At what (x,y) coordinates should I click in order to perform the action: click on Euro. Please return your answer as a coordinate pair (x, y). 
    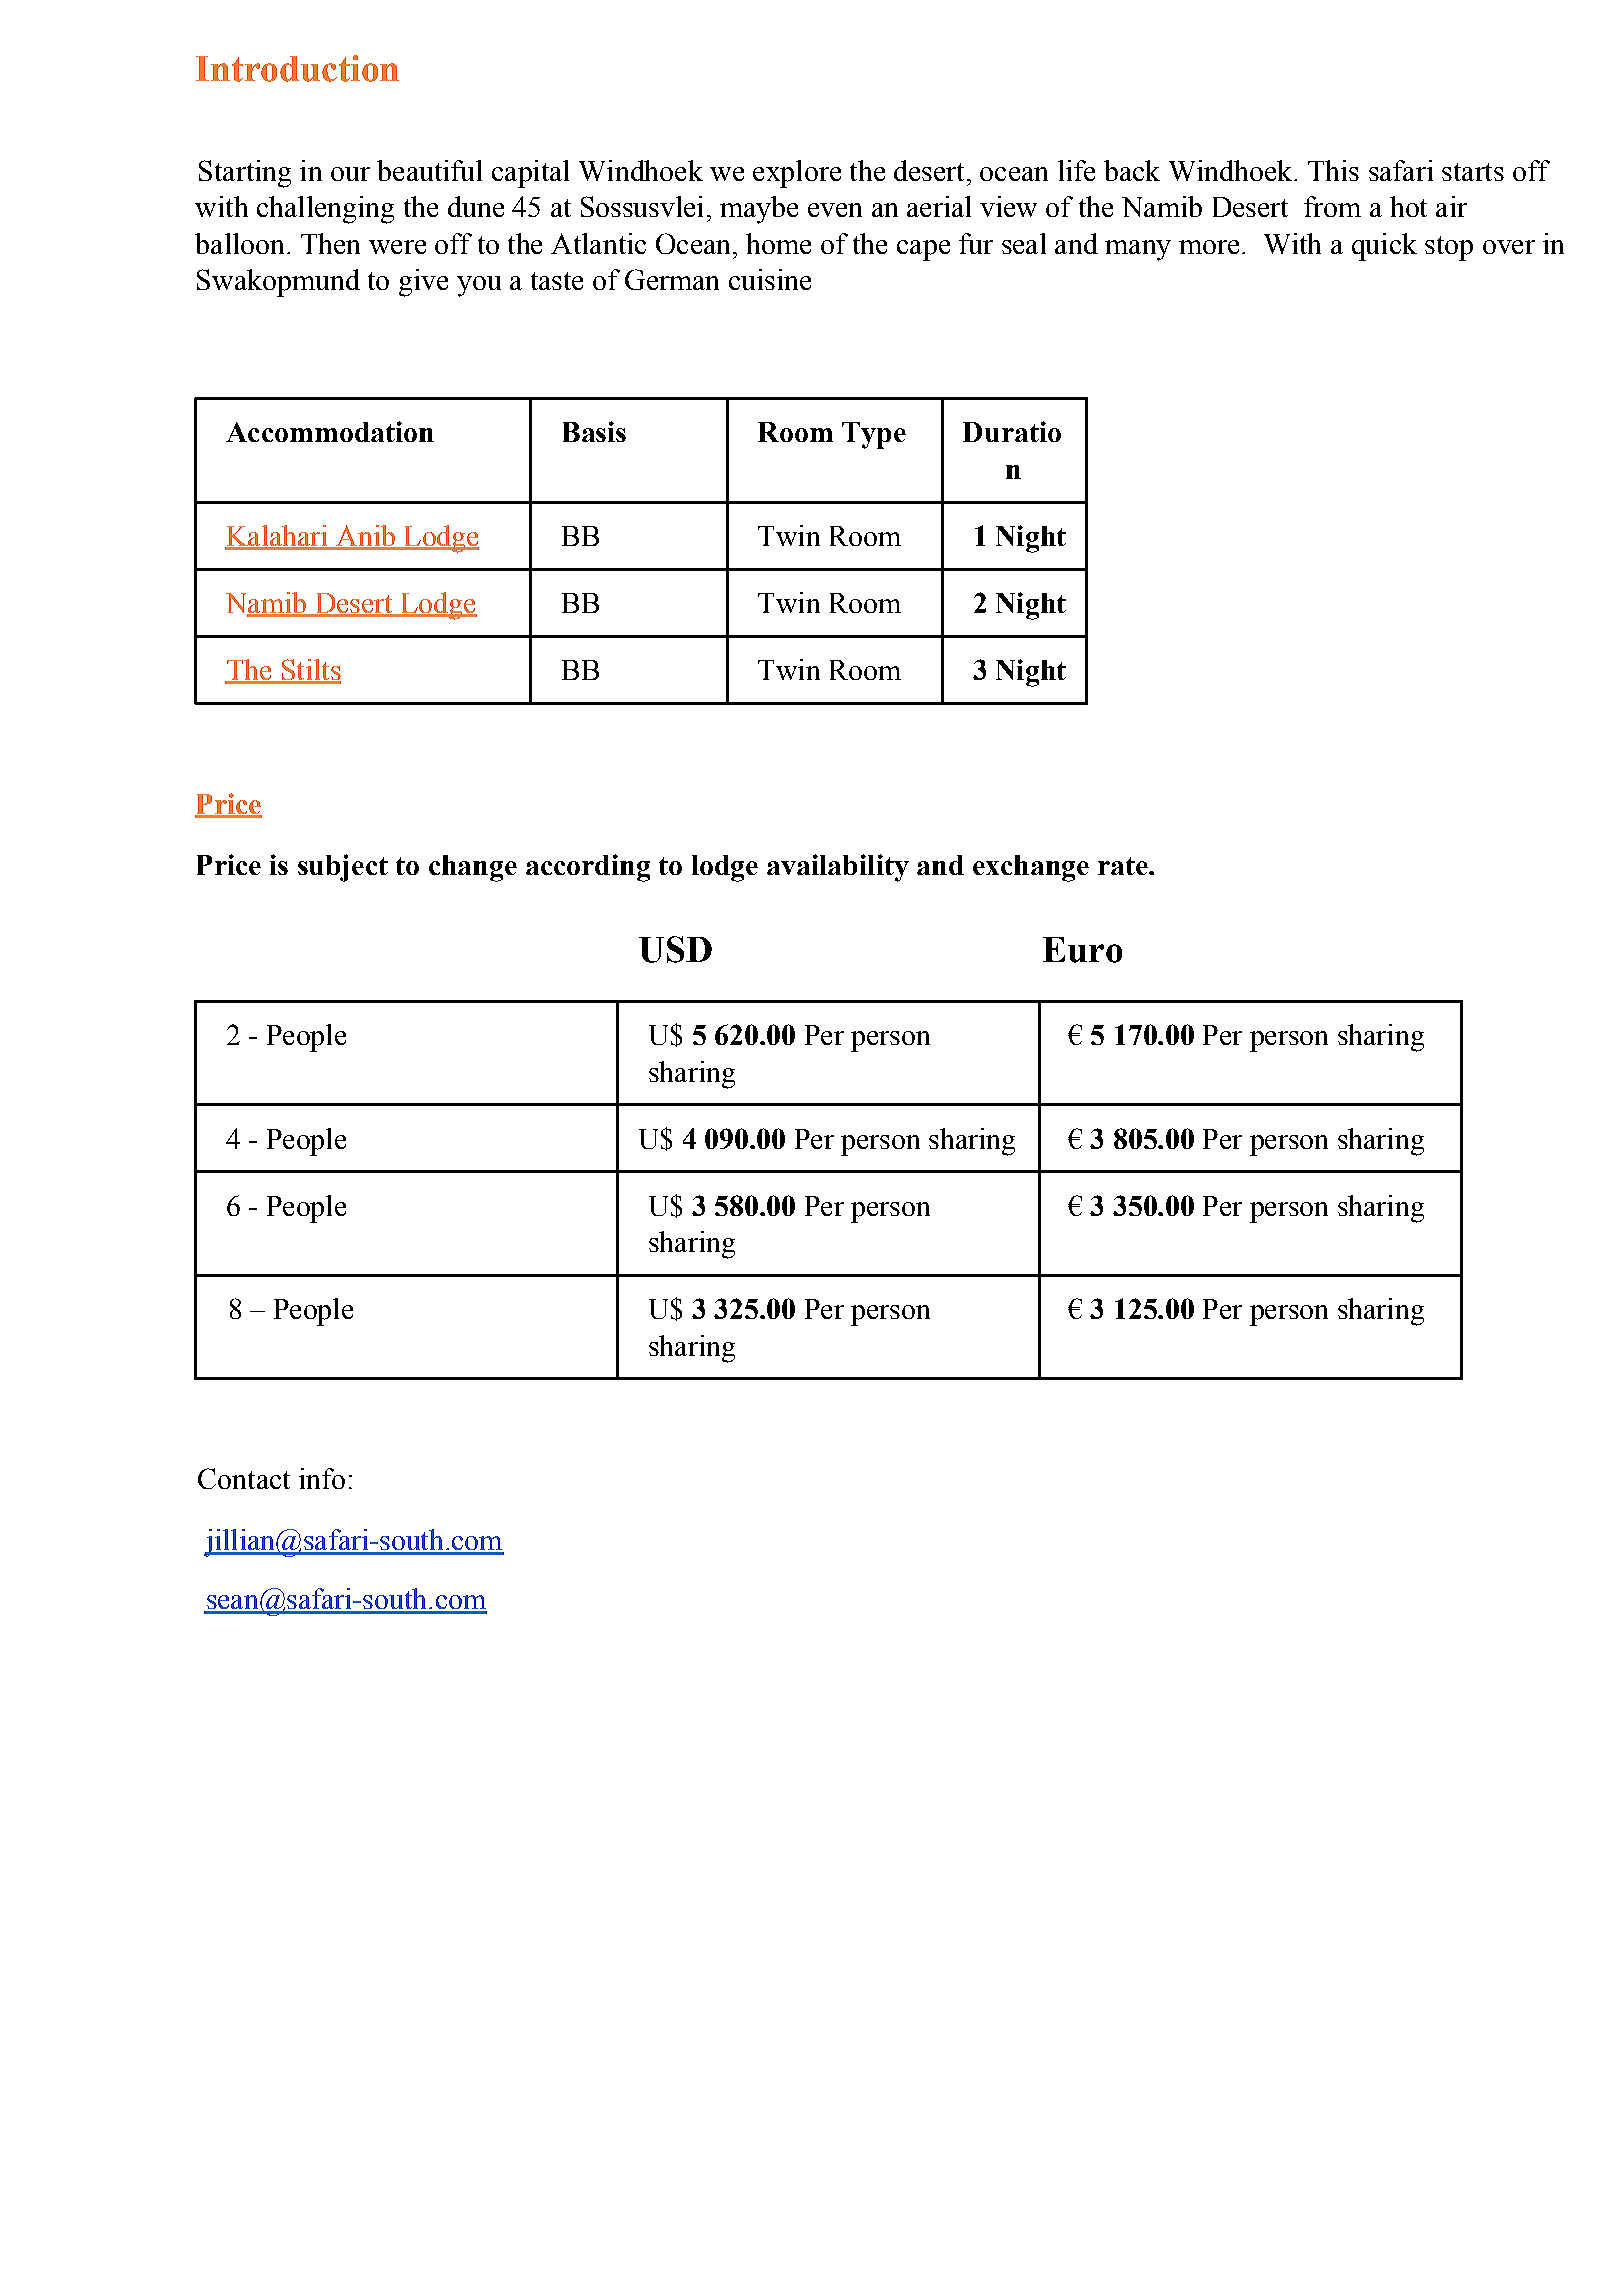
    Looking at the image, I should click on (1082, 950).
